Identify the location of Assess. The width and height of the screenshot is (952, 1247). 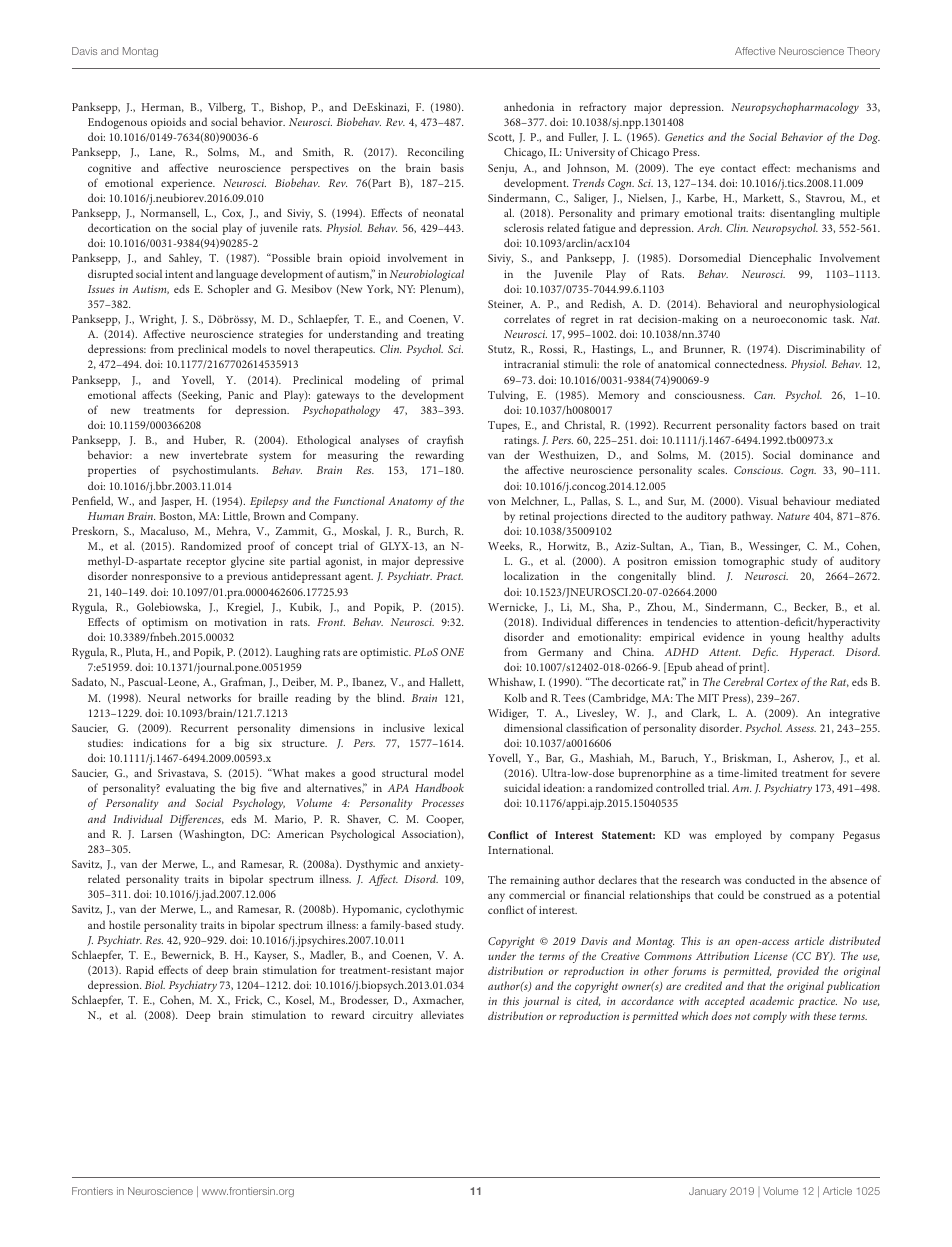
(801, 728).
